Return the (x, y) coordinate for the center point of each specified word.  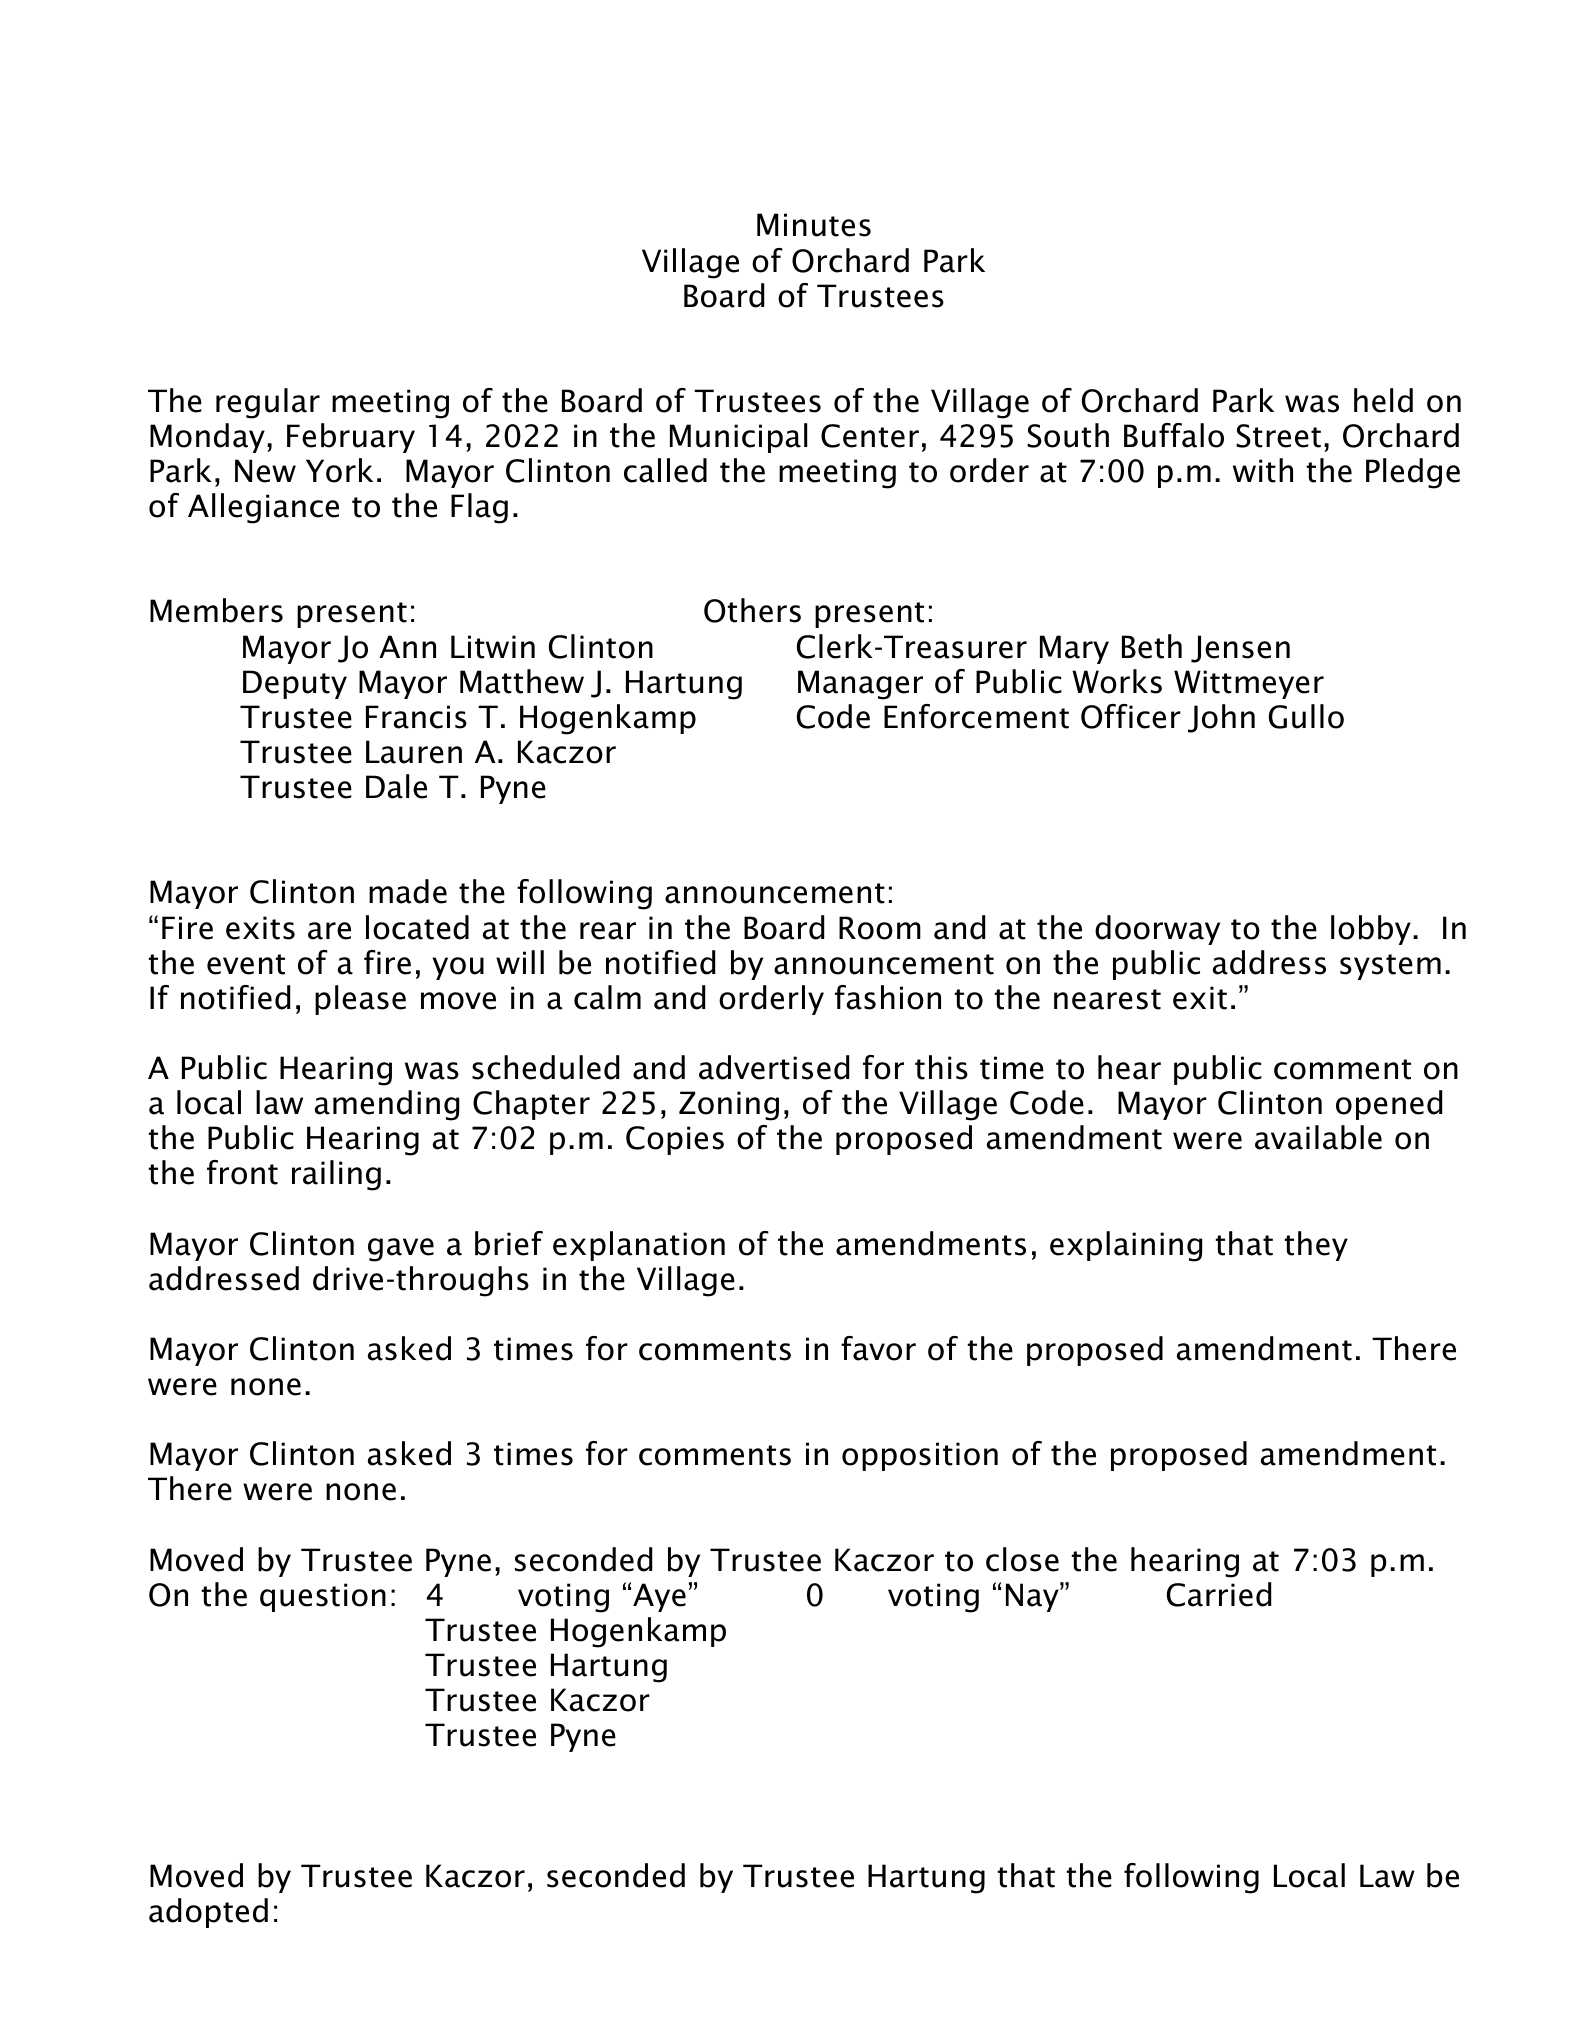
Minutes (814, 225)
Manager (860, 685)
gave (401, 1250)
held (1383, 400)
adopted (208, 1913)
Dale (396, 786)
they (1316, 1246)
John (1221, 718)
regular (268, 403)
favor (878, 1348)
